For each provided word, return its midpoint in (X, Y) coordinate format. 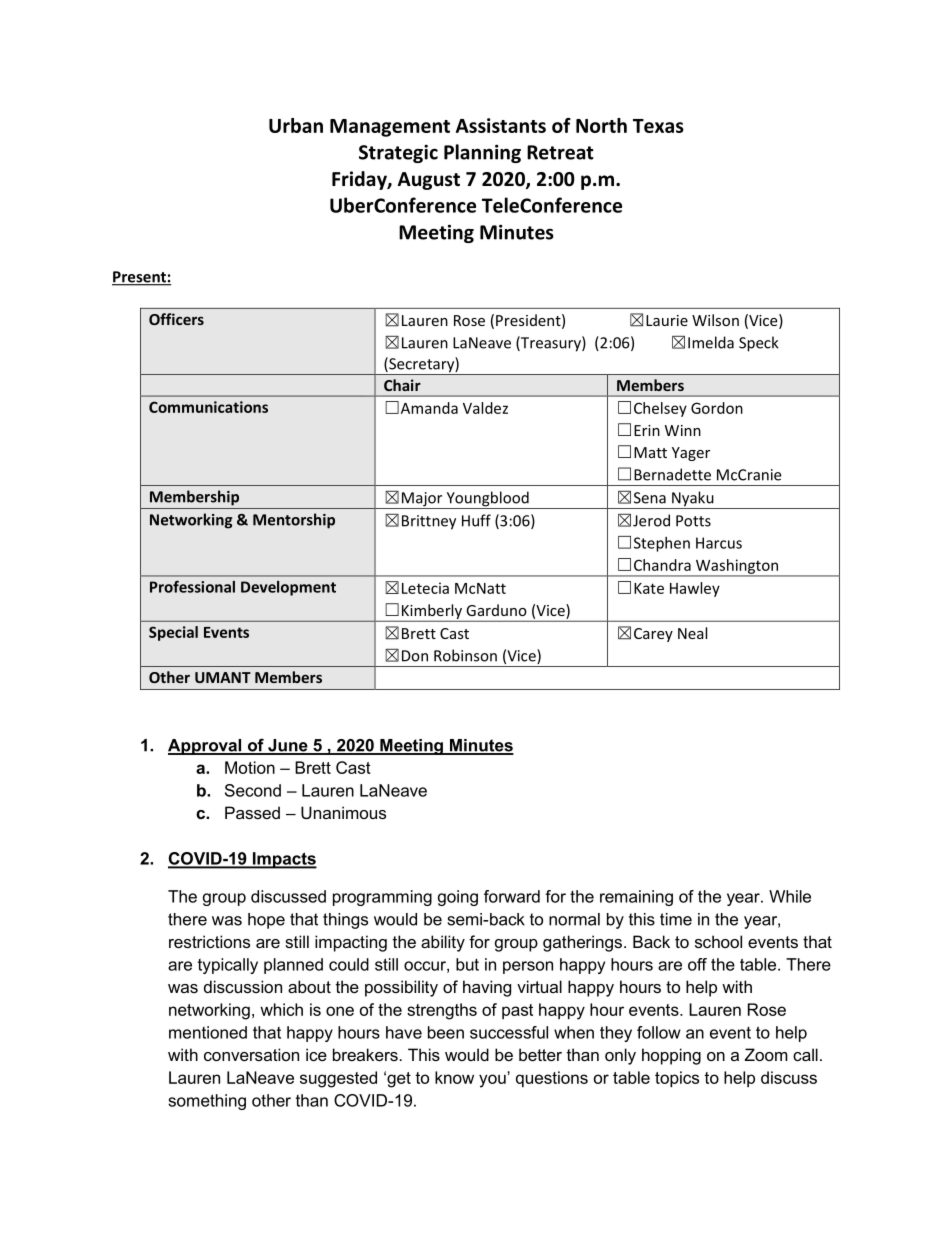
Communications (208, 407)
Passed (252, 812)
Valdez (485, 408)
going (458, 898)
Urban (296, 125)
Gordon (717, 408)
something (207, 1102)
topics (677, 1079)
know (454, 1077)
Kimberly (432, 612)
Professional (192, 586)
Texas (658, 126)
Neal (692, 633)
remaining (636, 898)
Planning (482, 153)
